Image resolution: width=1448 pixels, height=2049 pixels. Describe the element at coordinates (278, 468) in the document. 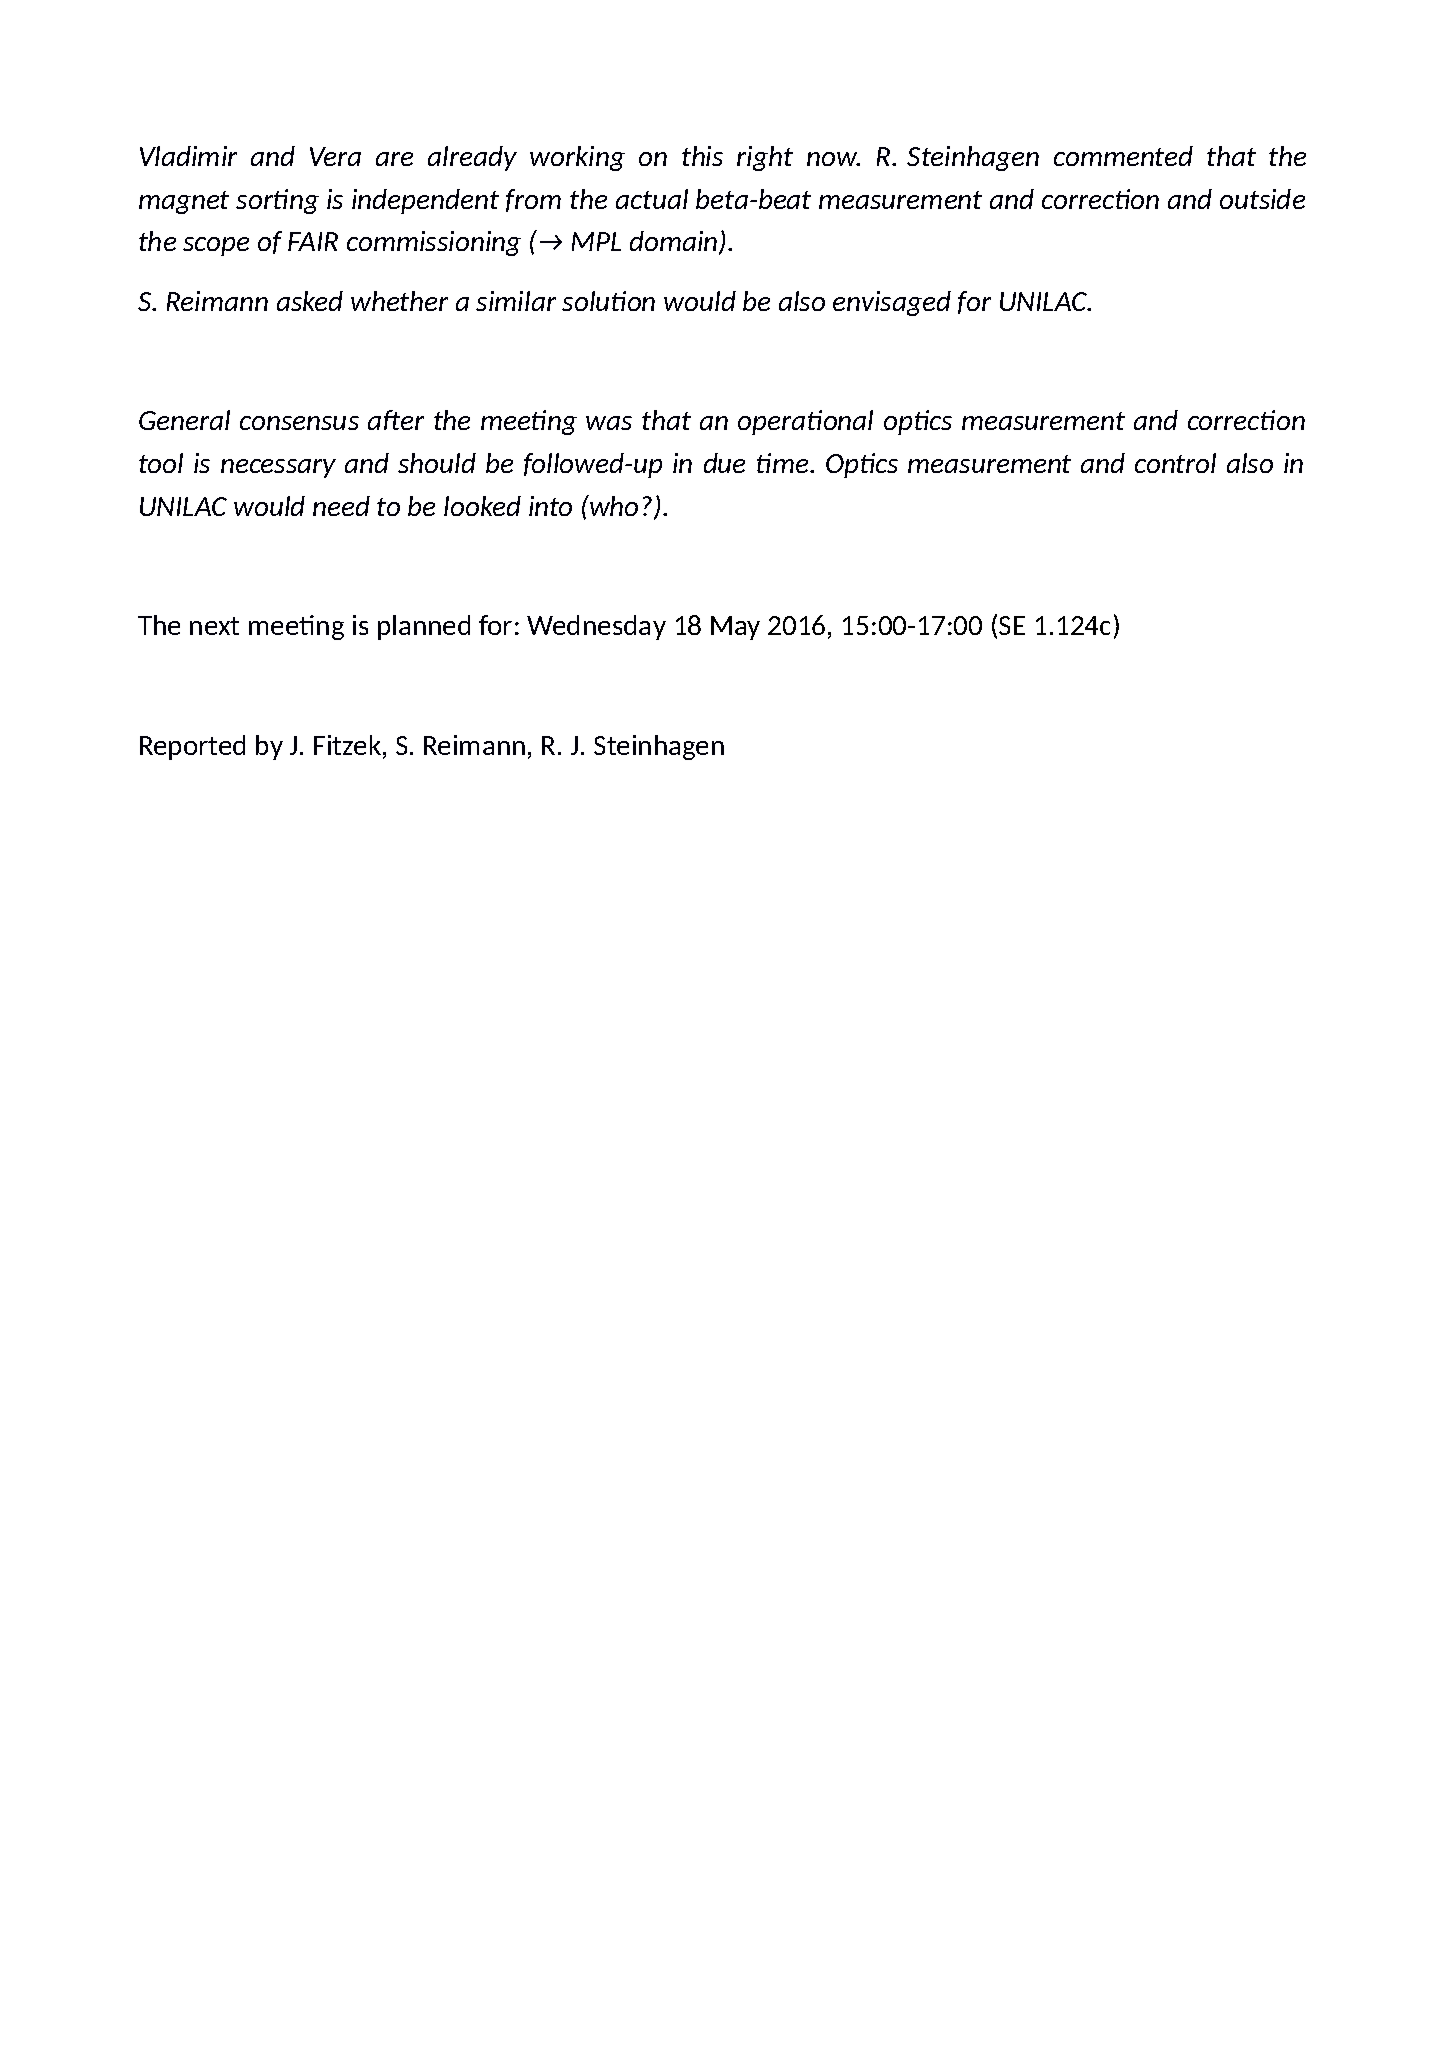

I see `necessary` at that location.
